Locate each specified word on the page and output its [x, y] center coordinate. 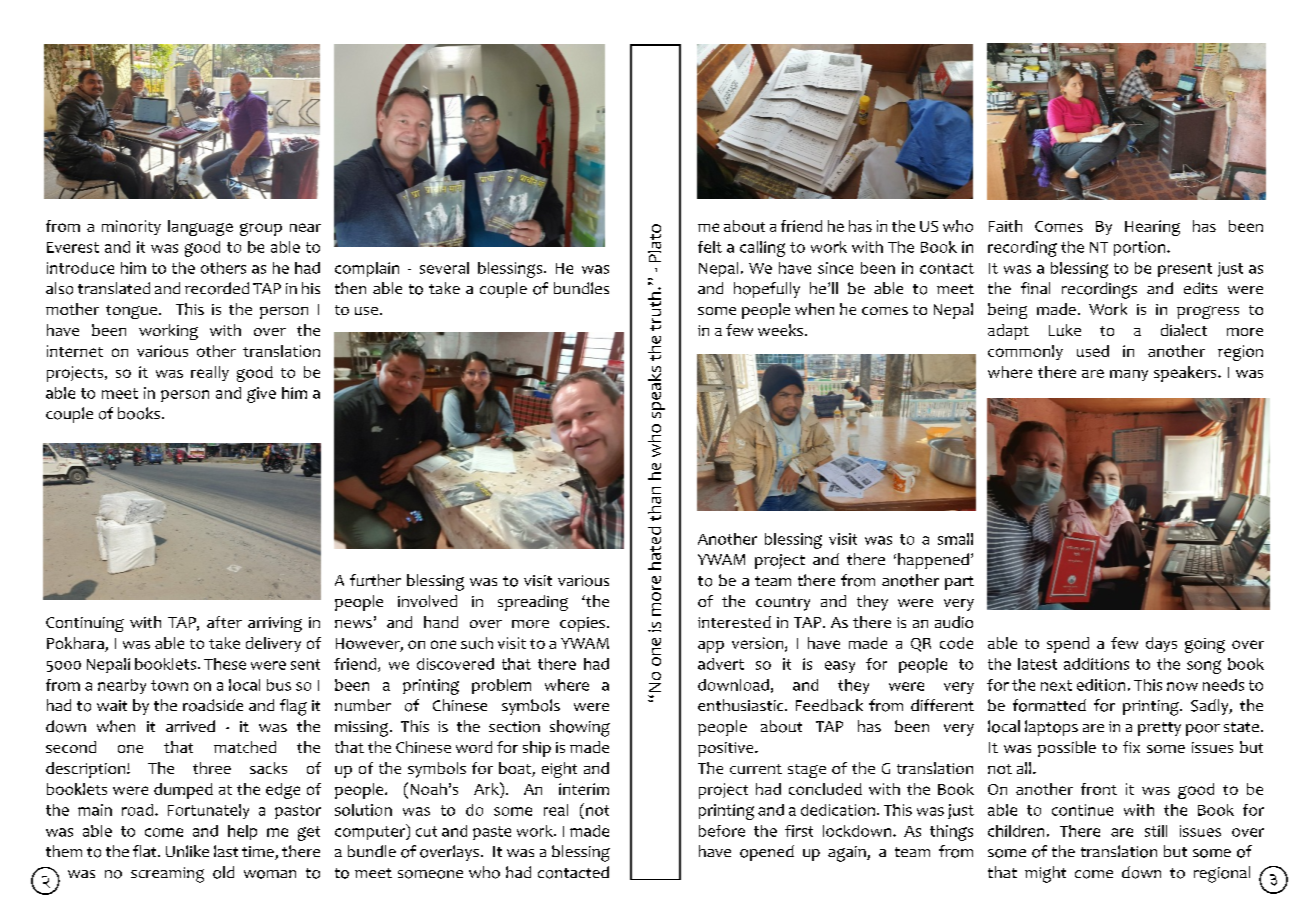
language [200, 228]
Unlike [187, 851]
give [261, 395]
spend [1068, 645]
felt [710, 247]
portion [1141, 248]
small [955, 539]
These [225, 664]
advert [721, 664]
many [1129, 375]
